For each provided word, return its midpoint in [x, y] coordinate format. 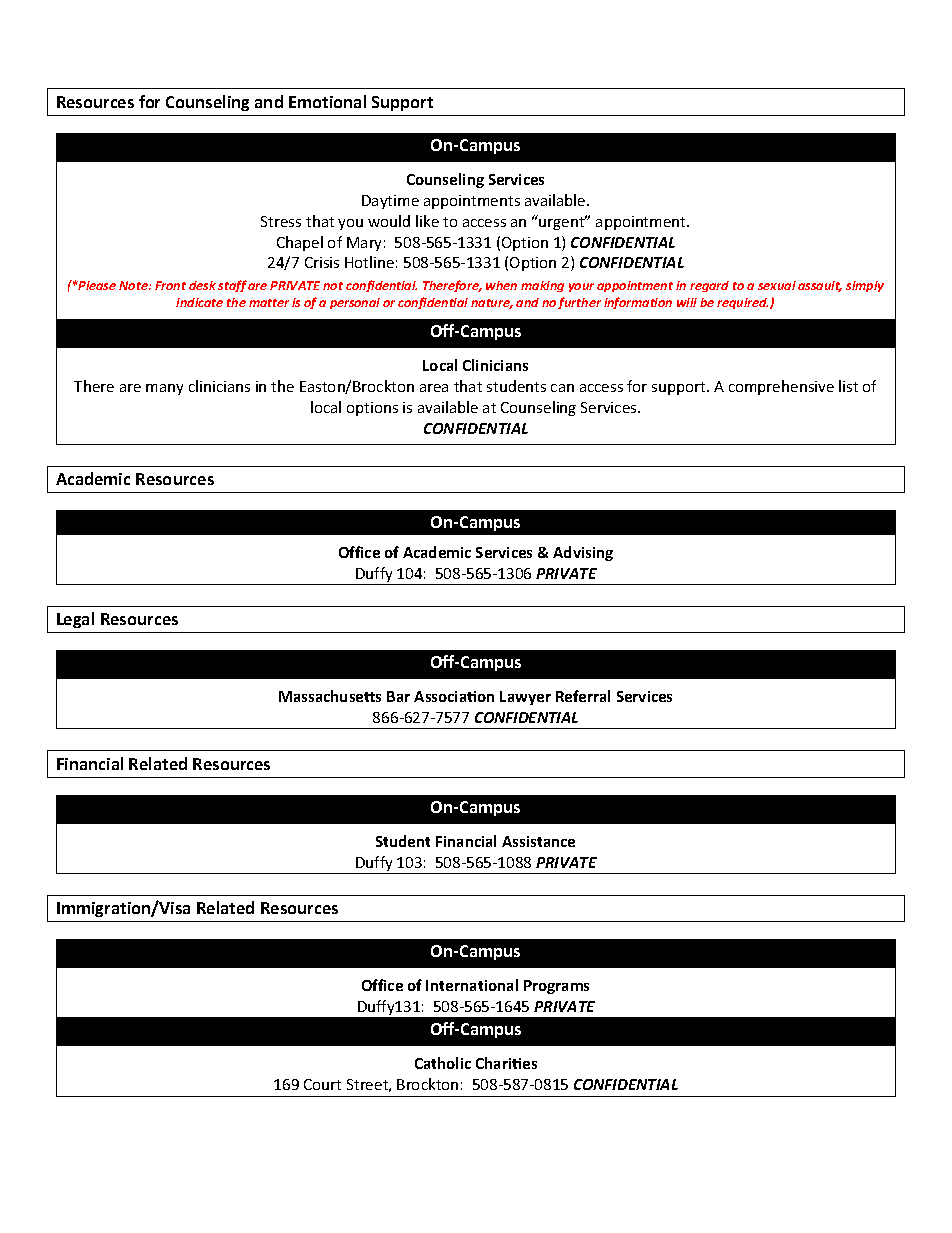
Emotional [327, 101]
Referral [583, 696]
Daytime [390, 202]
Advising [583, 553]
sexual [777, 285]
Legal [75, 620]
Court [322, 1084]
